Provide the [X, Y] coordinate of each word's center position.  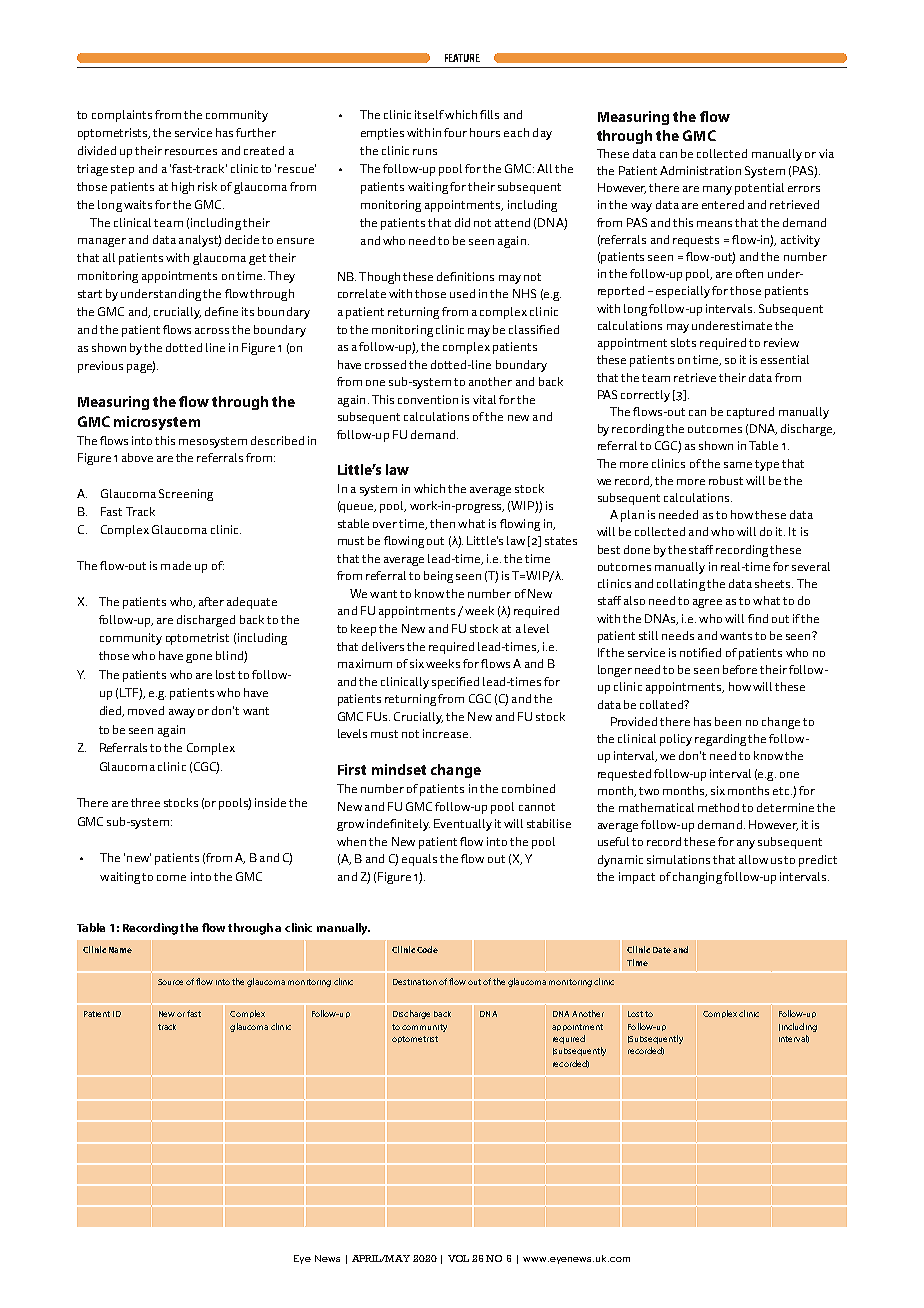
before [740, 669]
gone [199, 658]
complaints [122, 116]
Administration [700, 170]
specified [455, 683]
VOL [458, 1258]
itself [429, 114]
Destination [415, 982]
